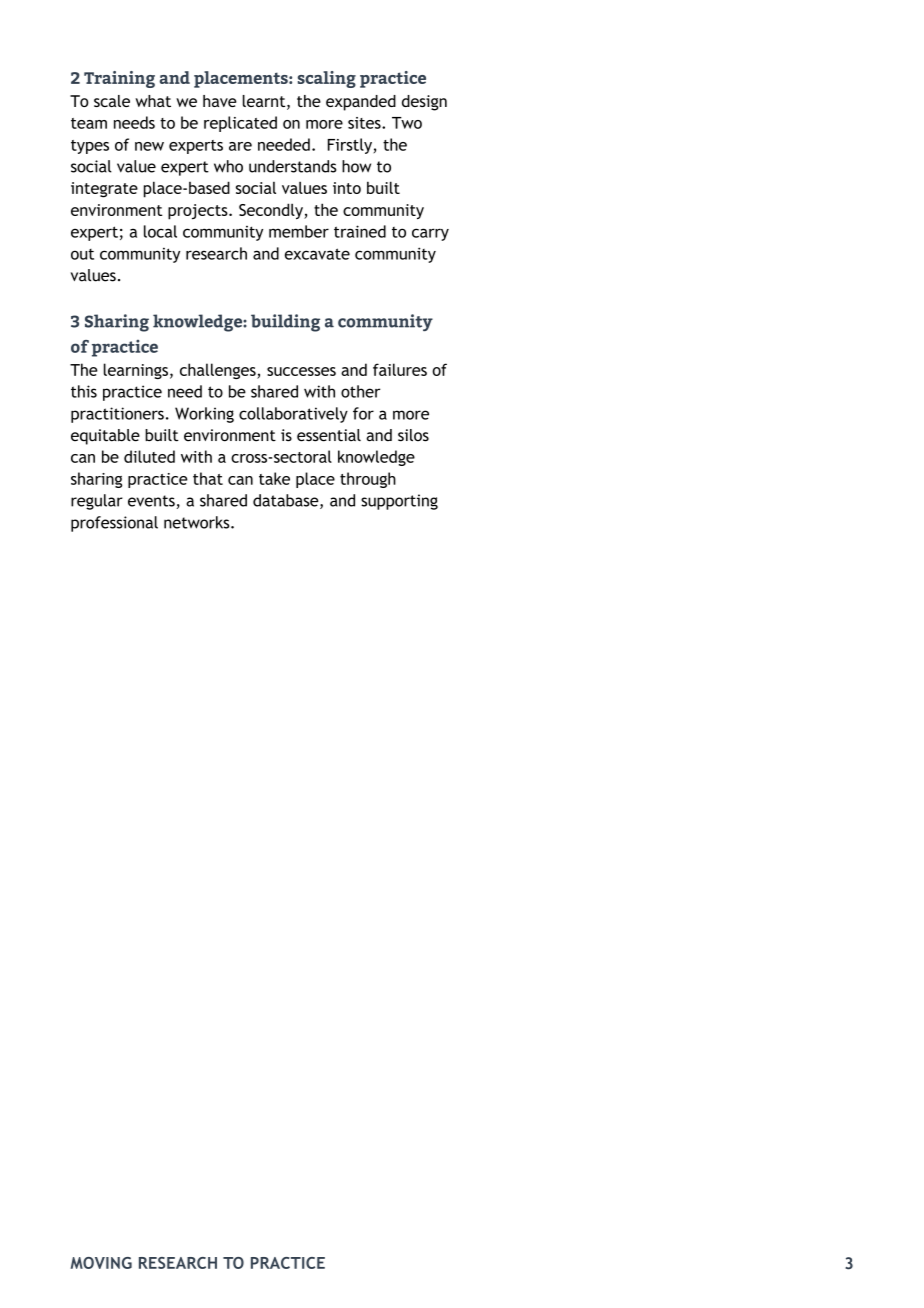  Describe the element at coordinates (400, 369) in the page. I see `failures` at that location.
